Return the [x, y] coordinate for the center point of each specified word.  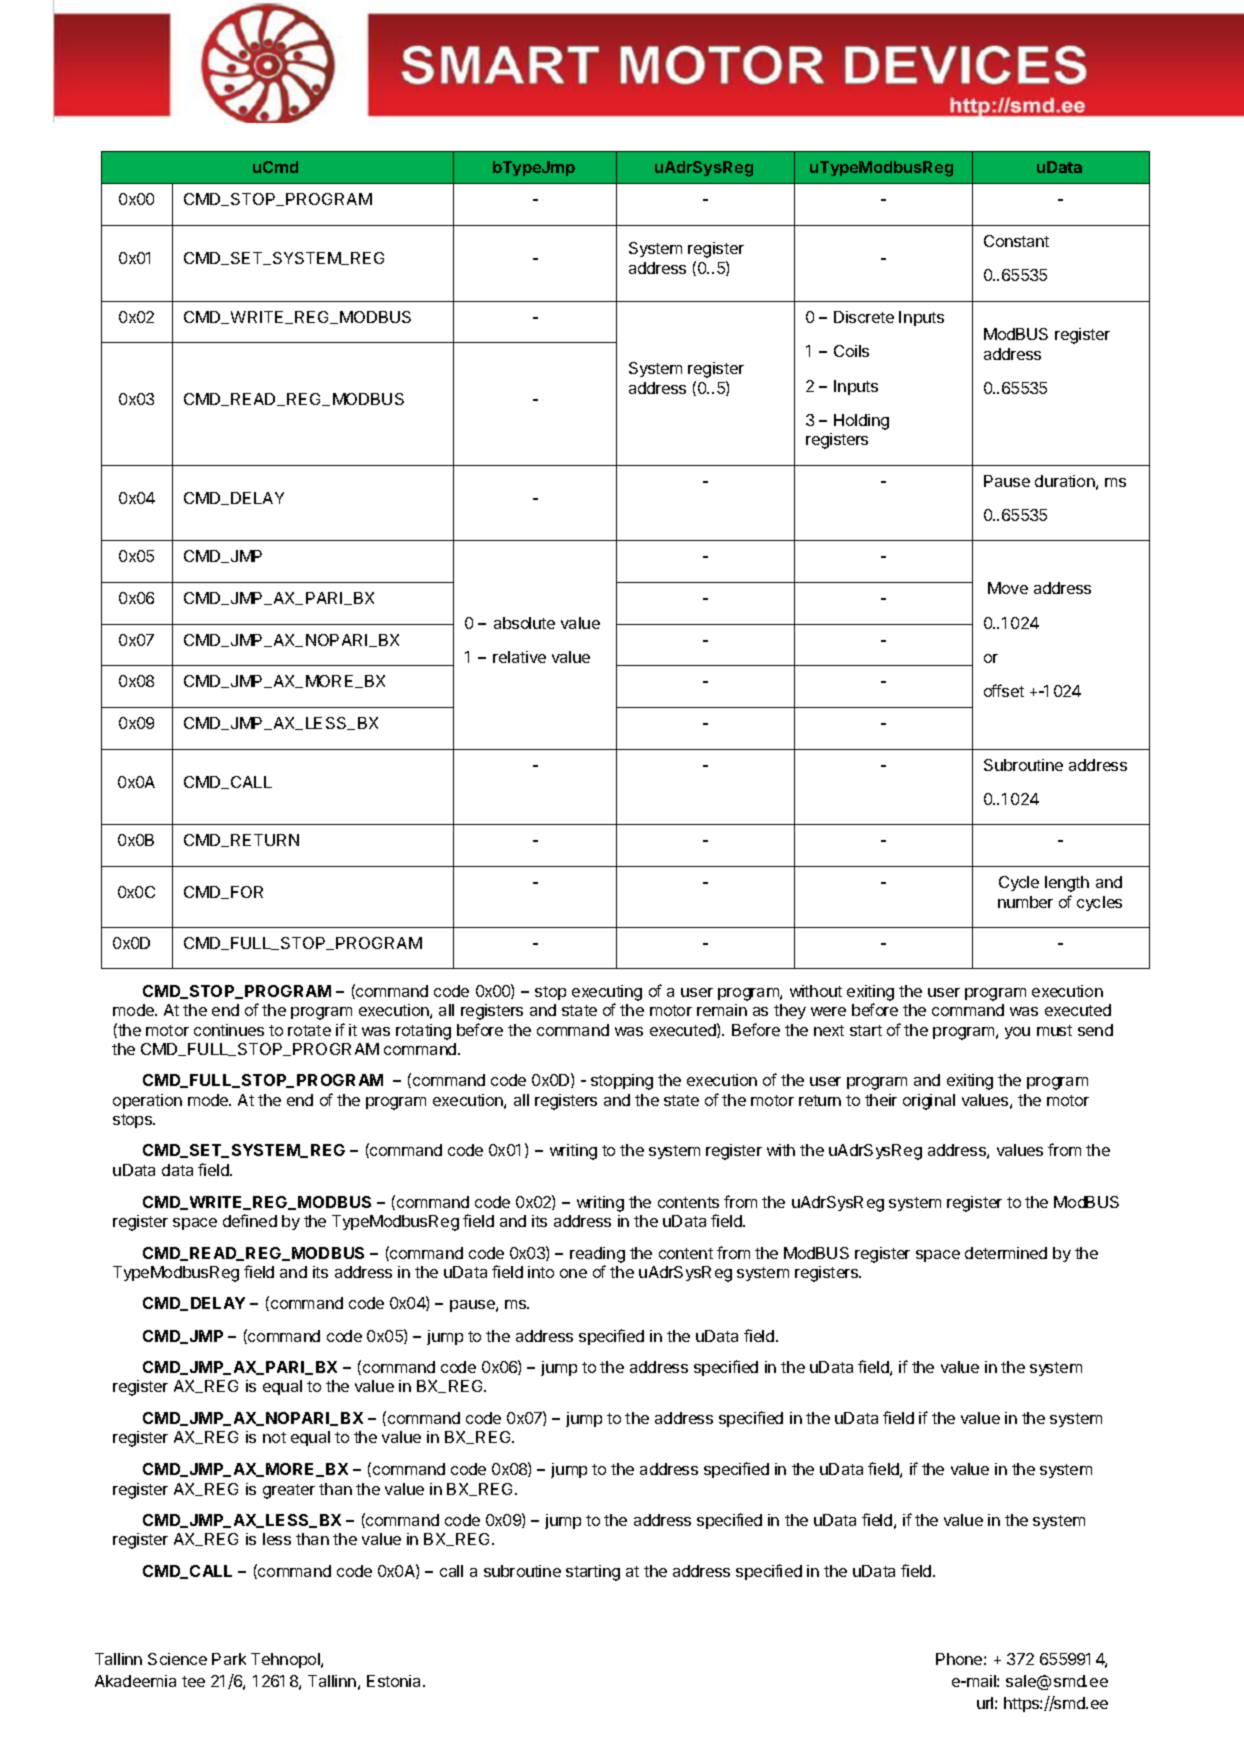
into [541, 1272]
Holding [861, 422]
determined [1006, 1253]
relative [519, 657]
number [1025, 902]
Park [229, 1659]
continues [229, 1030]
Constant [1016, 241]
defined [250, 1220]
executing [607, 993]
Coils [851, 351]
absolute [524, 623]
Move [1008, 588]
